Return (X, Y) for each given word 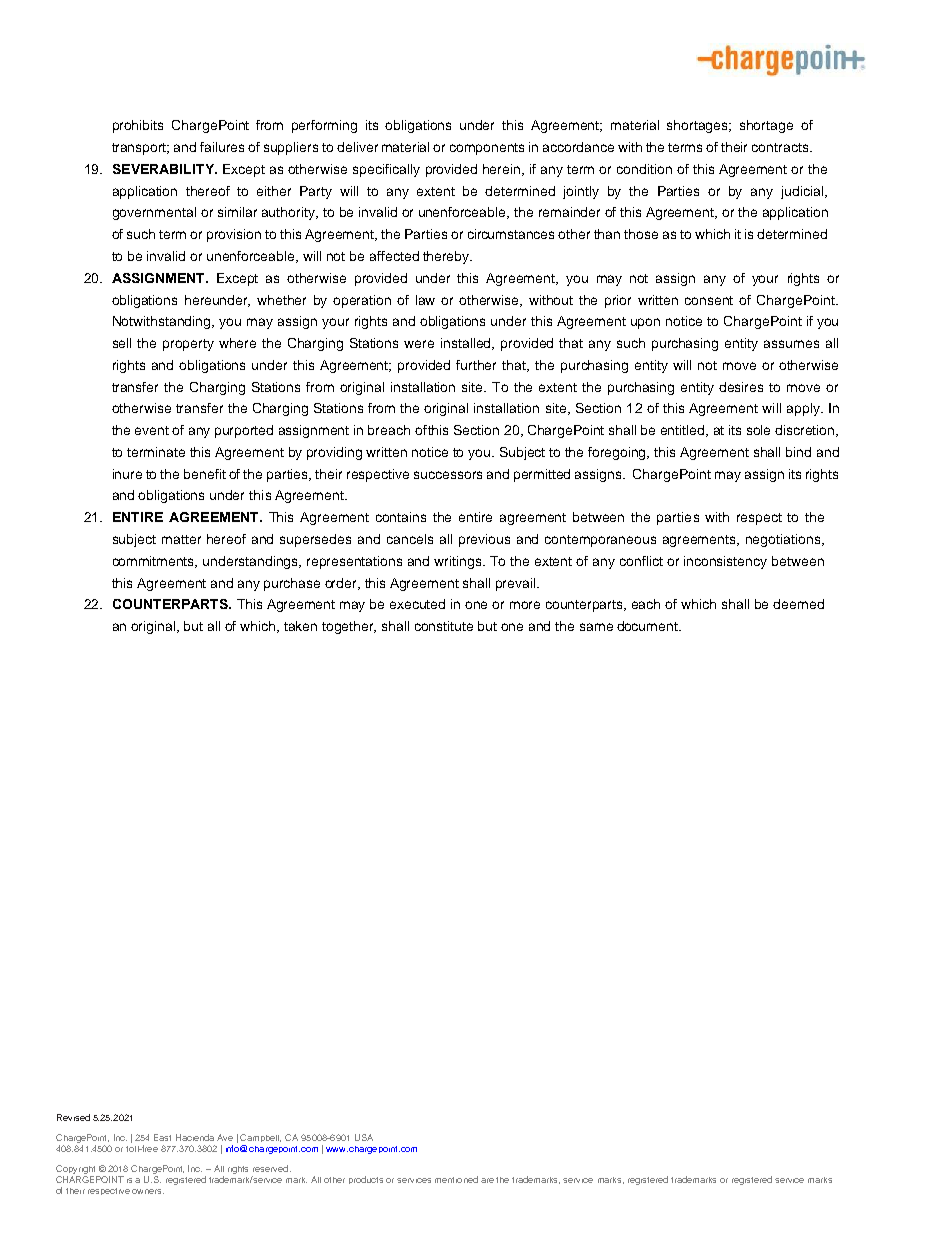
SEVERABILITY (164, 169)
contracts (781, 147)
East (162, 1137)
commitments (155, 562)
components (487, 149)
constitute (444, 626)
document (648, 626)
